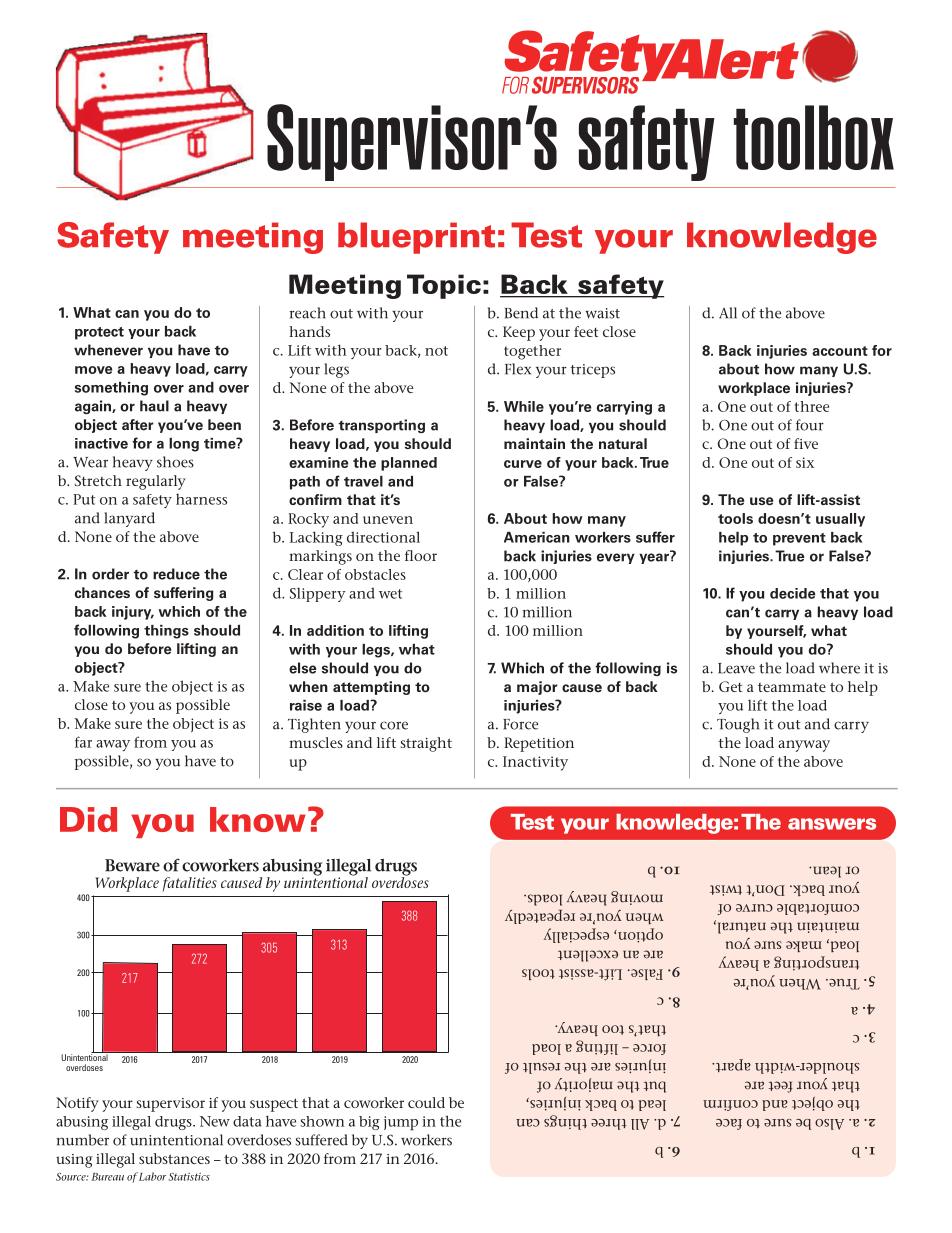 The width and height of the page is (952, 1233). I want to click on attempting, so click(371, 688).
